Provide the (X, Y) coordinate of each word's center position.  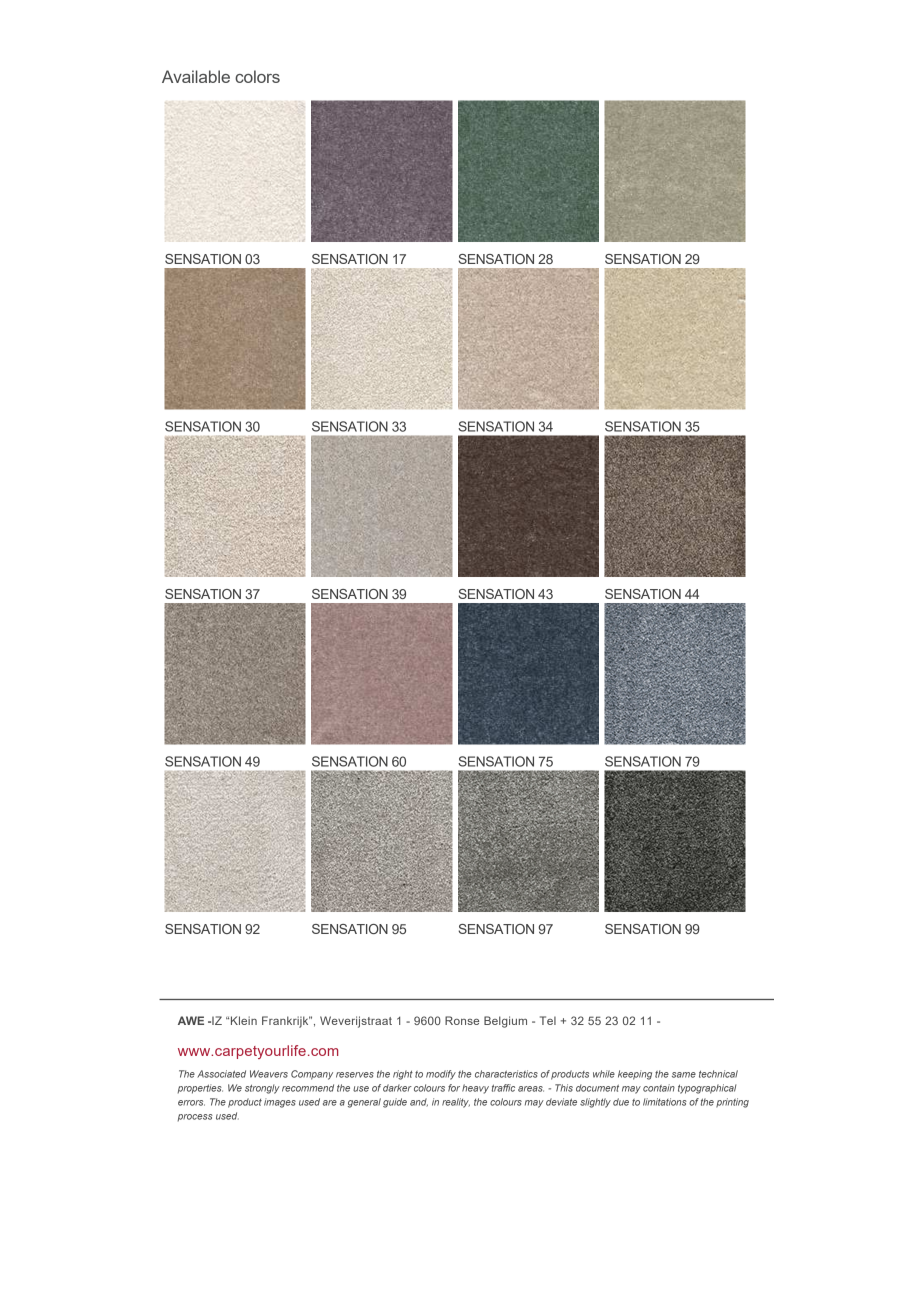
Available (196, 76)
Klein (244, 1020)
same (684, 1075)
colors (257, 76)
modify (441, 1075)
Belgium (505, 1022)
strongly (262, 1089)
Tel (548, 1020)
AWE (191, 1020)
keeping (635, 1075)
